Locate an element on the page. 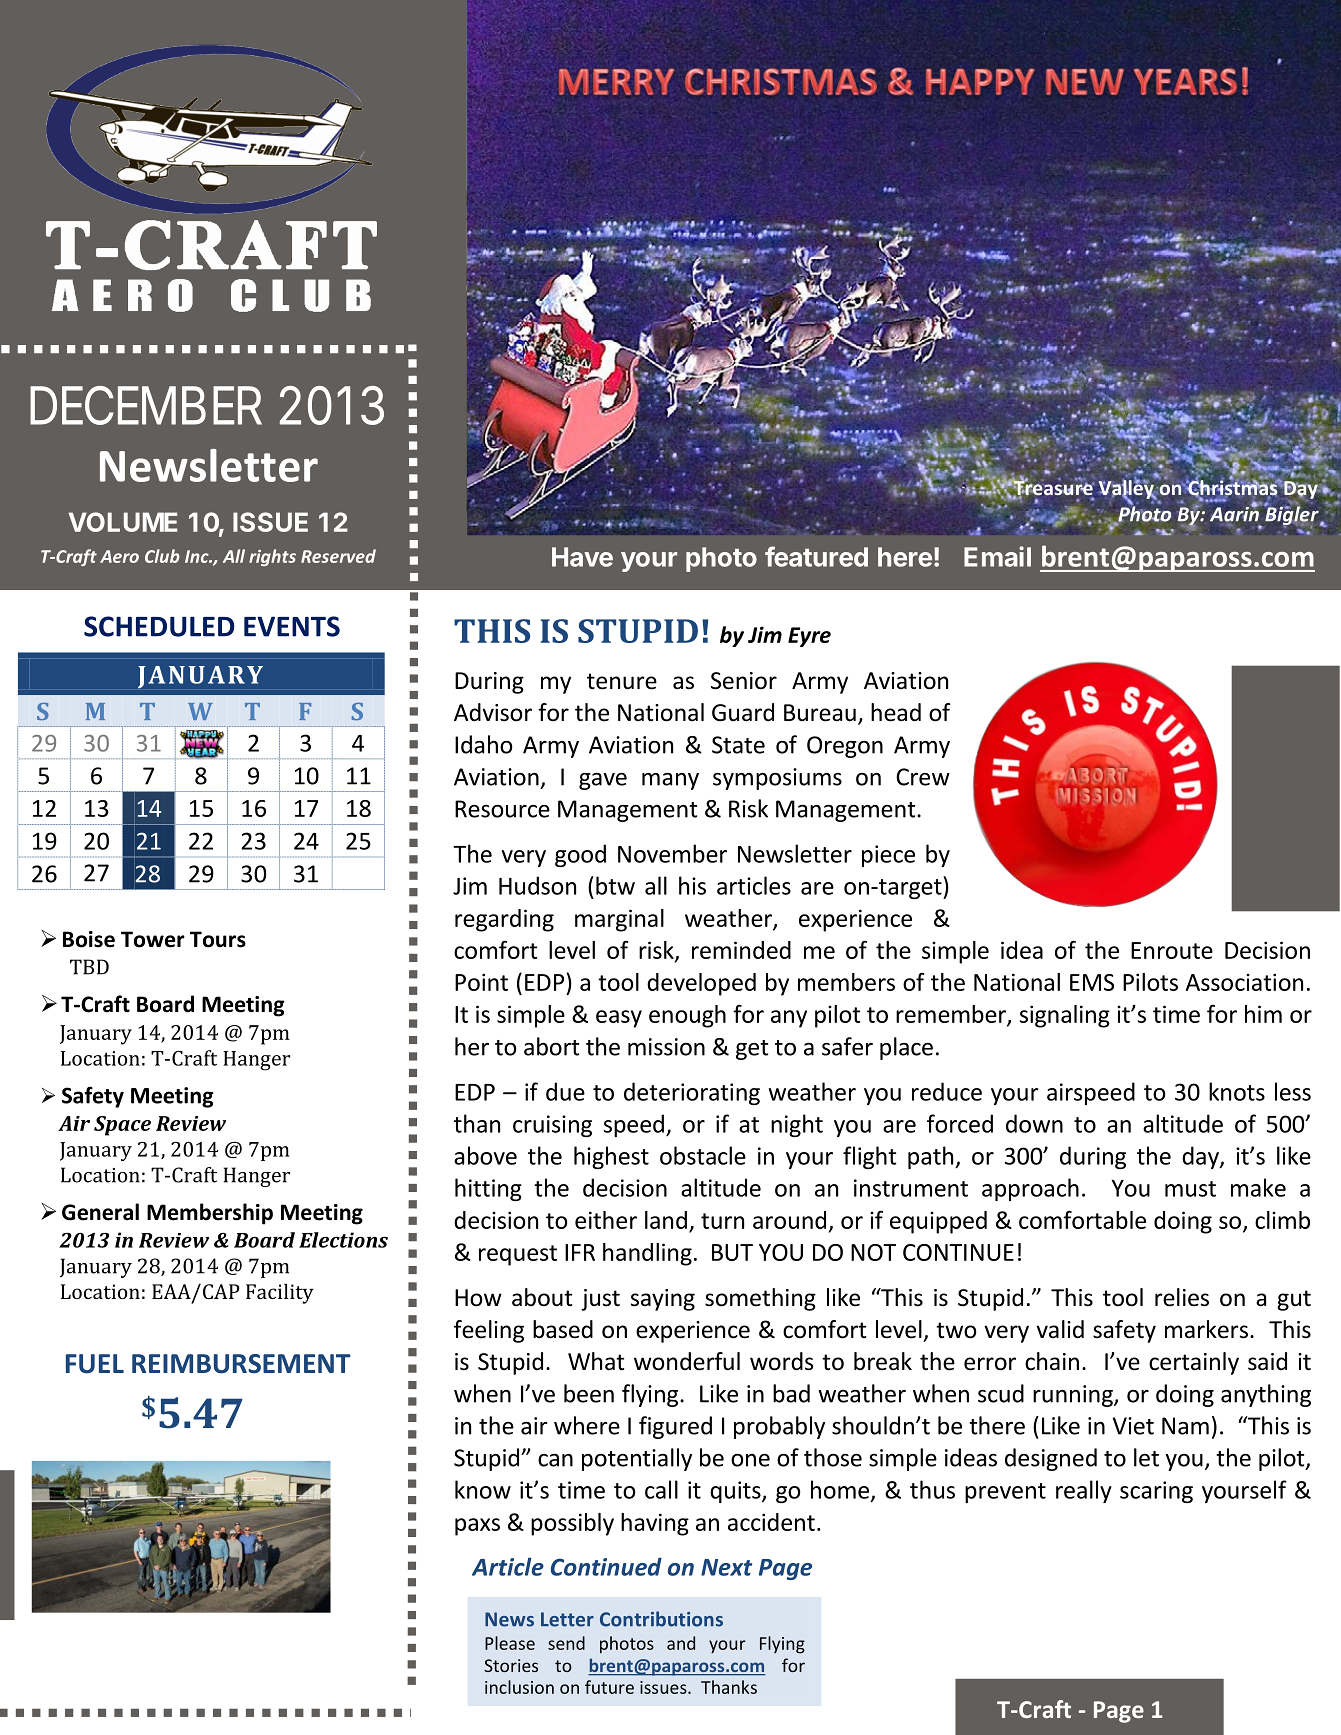  signaling is located at coordinates (1065, 1016).
